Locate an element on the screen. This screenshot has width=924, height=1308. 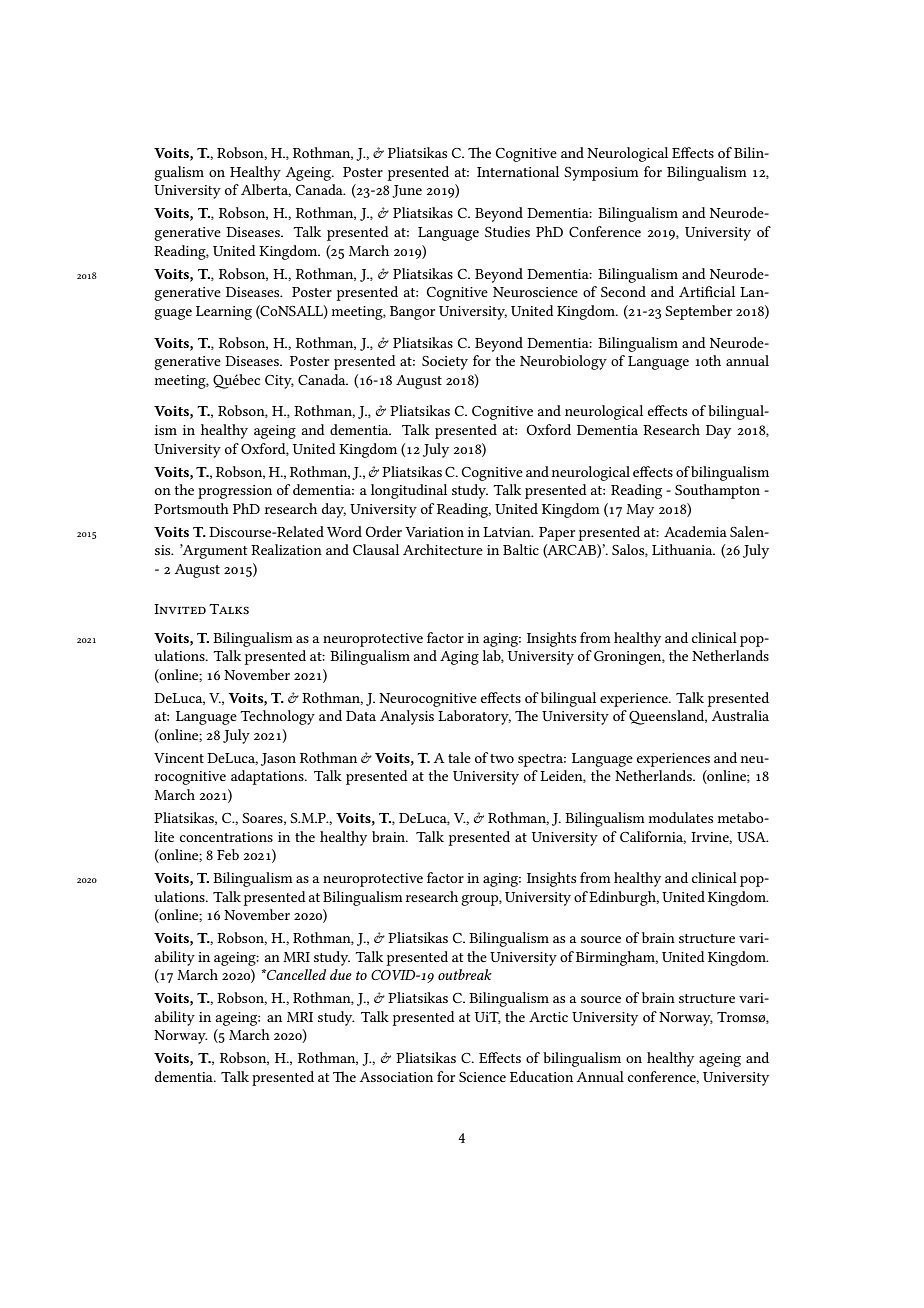
Symposium is located at coordinates (601, 174).
